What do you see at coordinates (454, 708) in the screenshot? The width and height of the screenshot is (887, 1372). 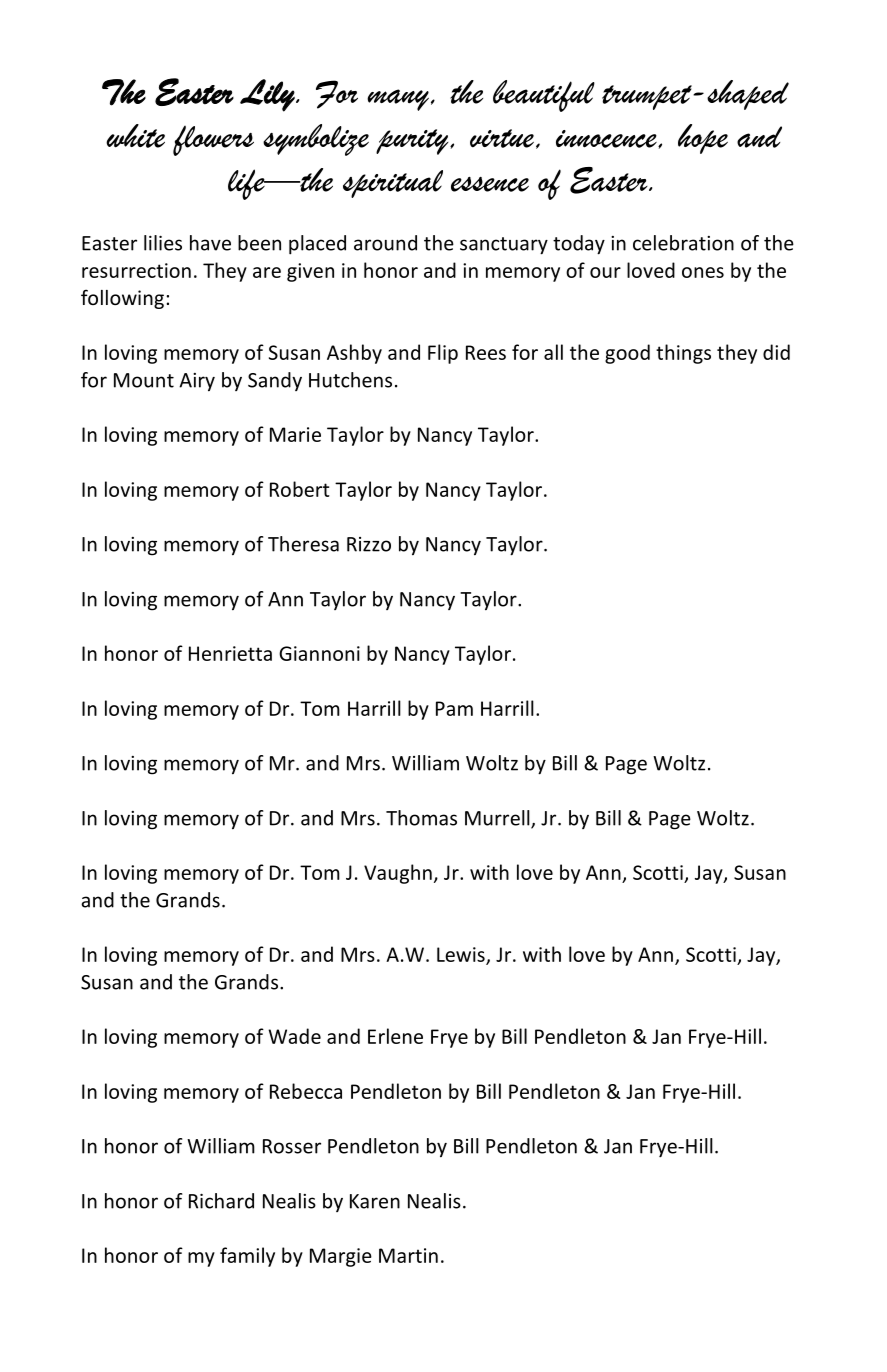 I see `Pam` at bounding box center [454, 708].
